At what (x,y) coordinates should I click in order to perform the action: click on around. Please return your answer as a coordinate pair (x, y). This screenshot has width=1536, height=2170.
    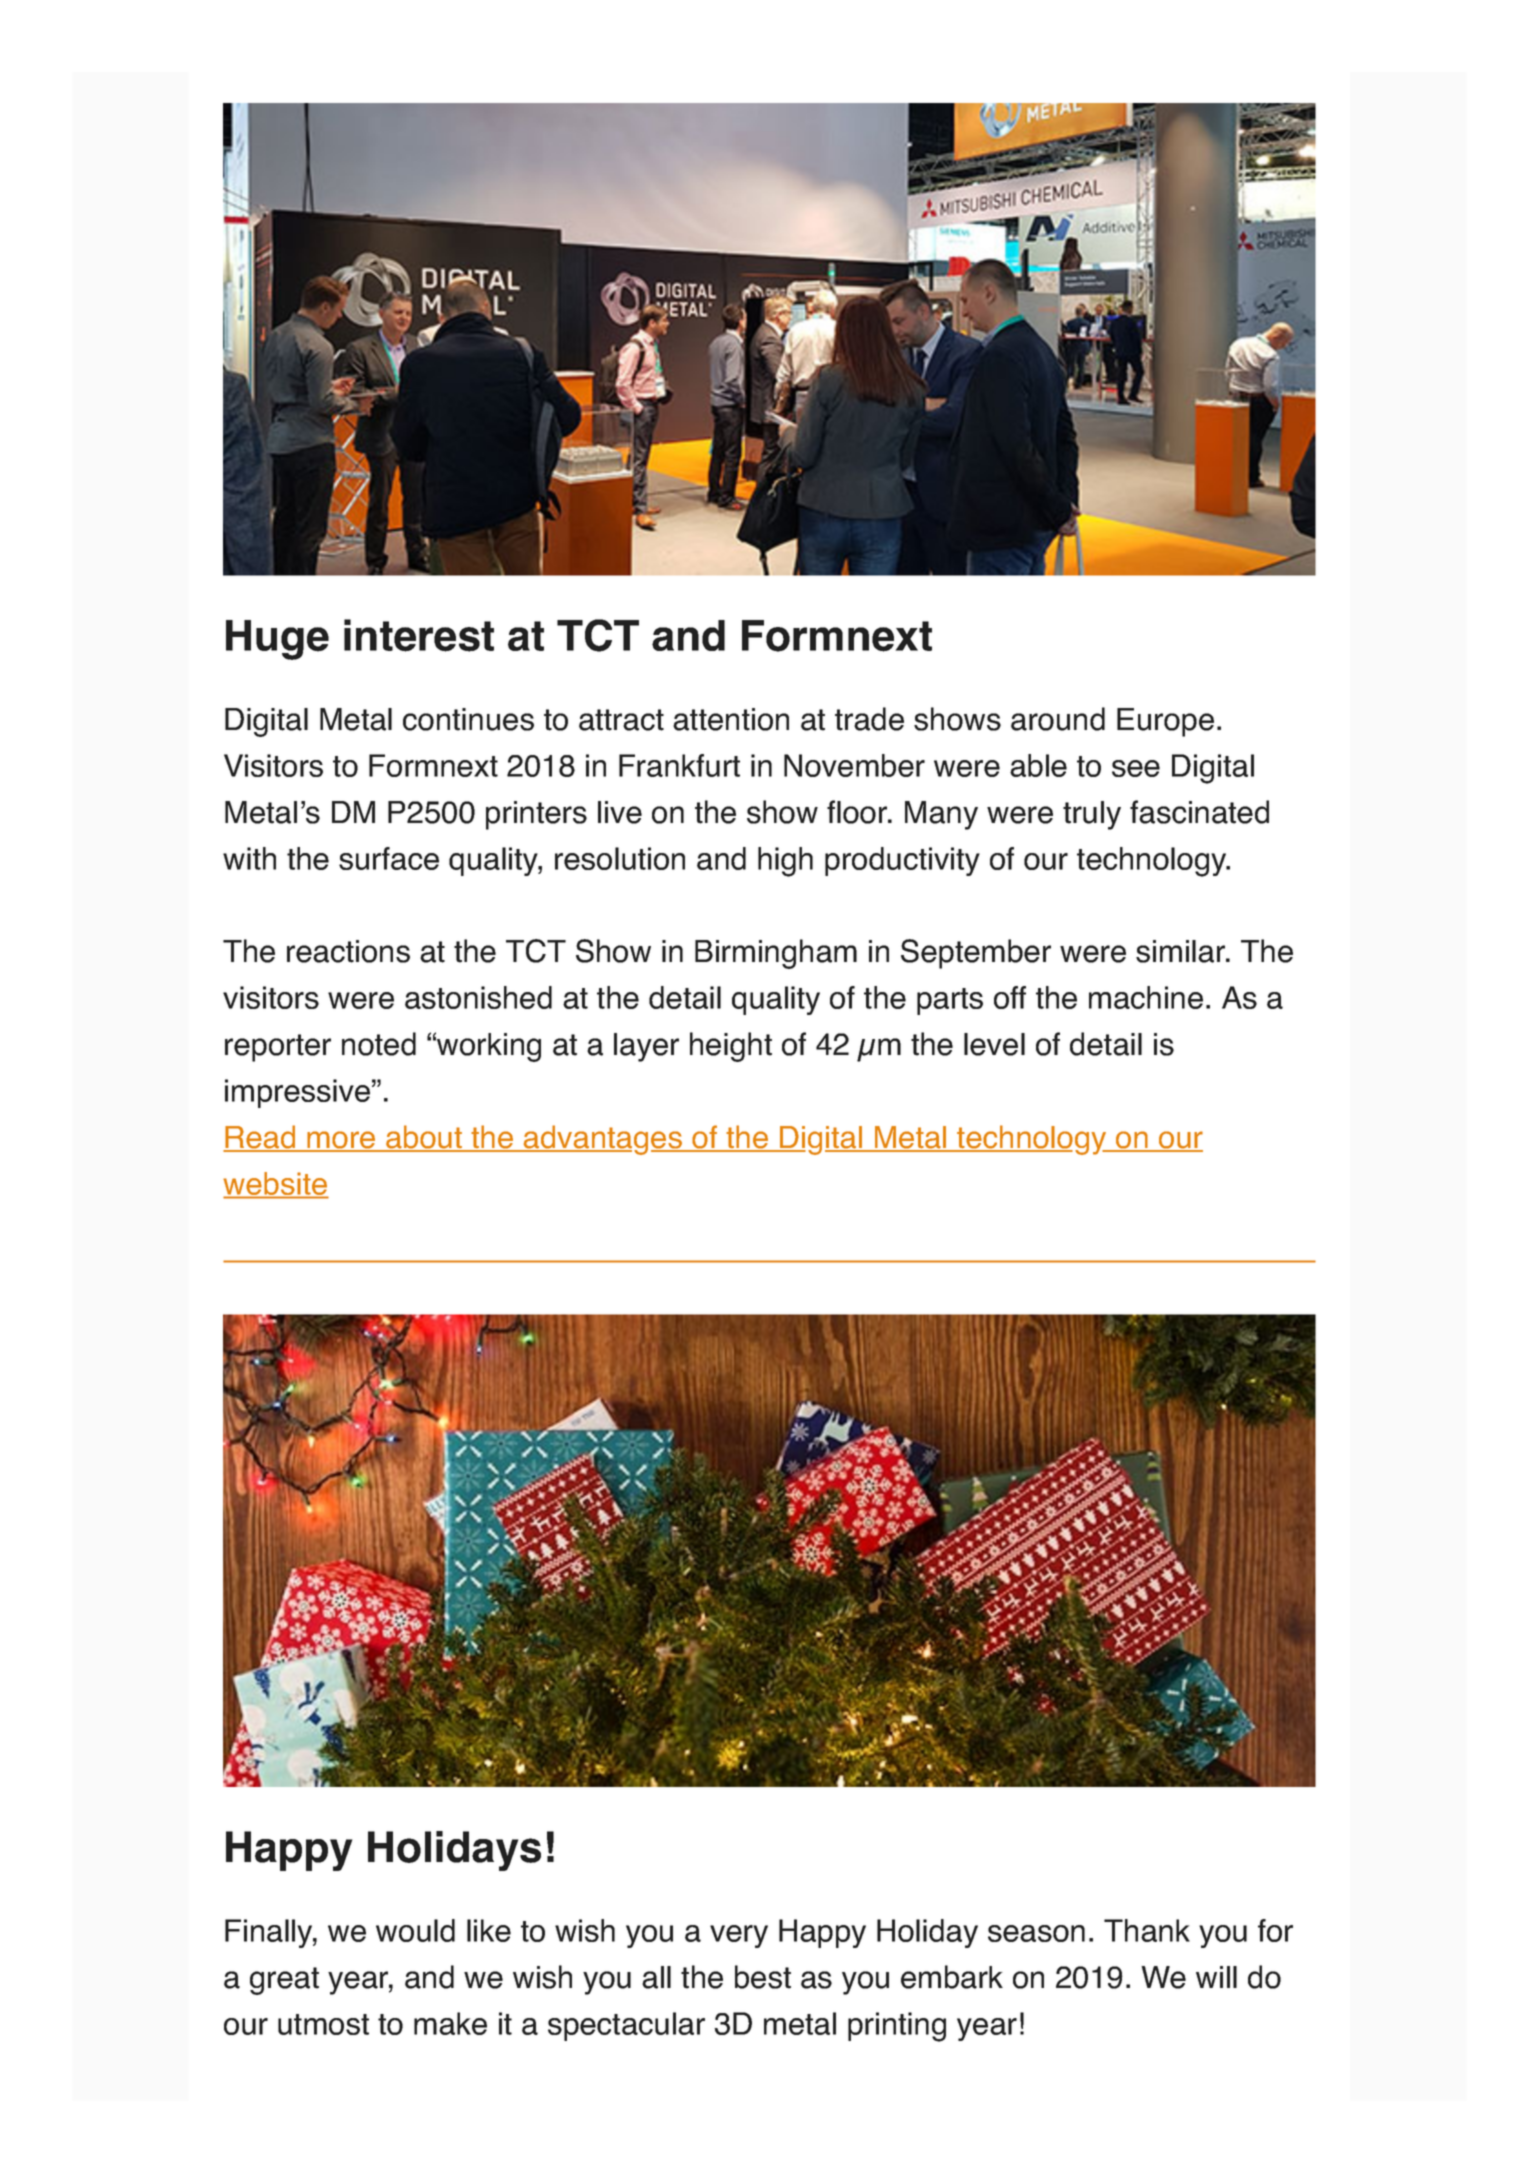
    Looking at the image, I should click on (1058, 719).
